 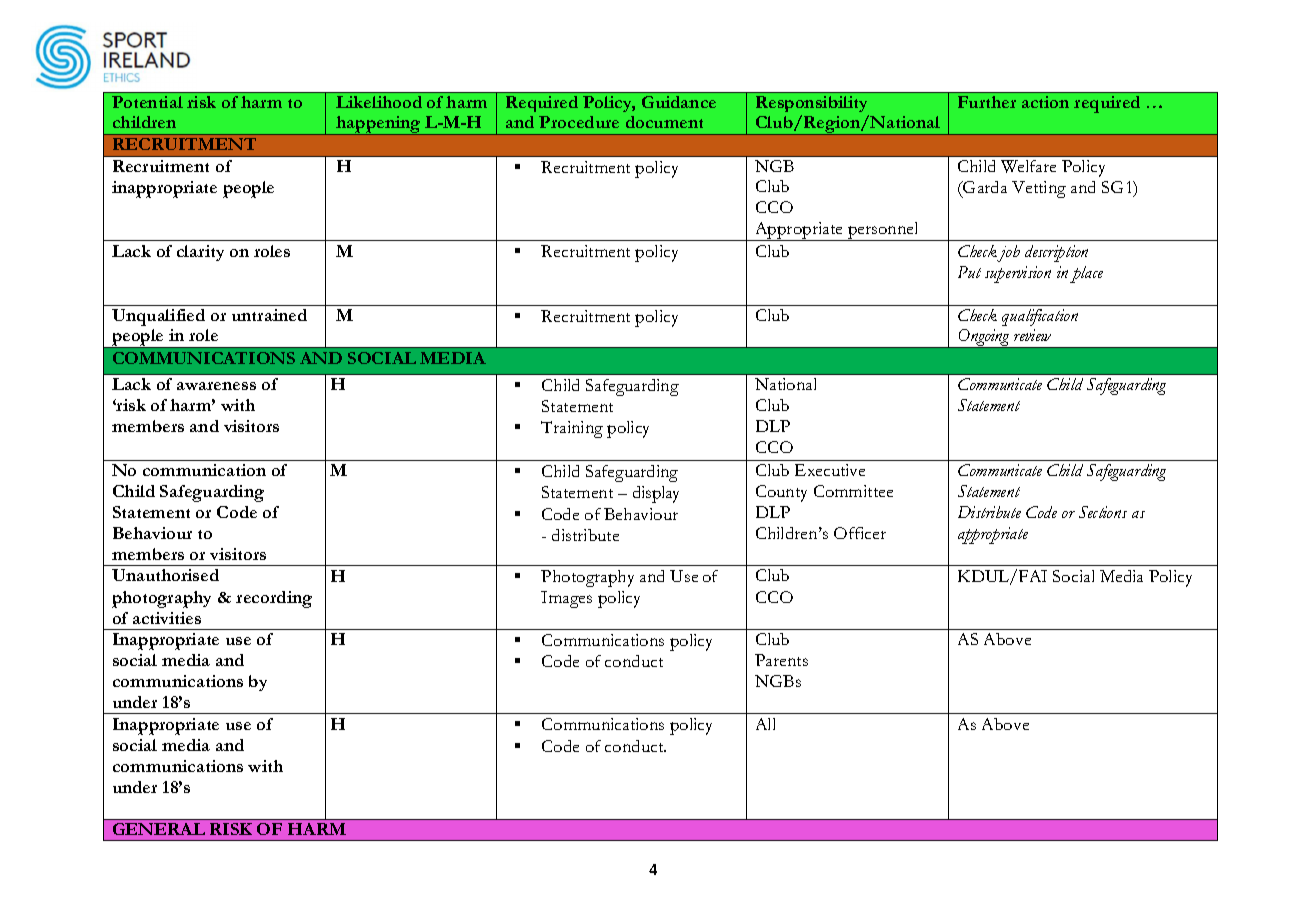 What do you see at coordinates (765, 724) in the image?
I see `All` at bounding box center [765, 724].
